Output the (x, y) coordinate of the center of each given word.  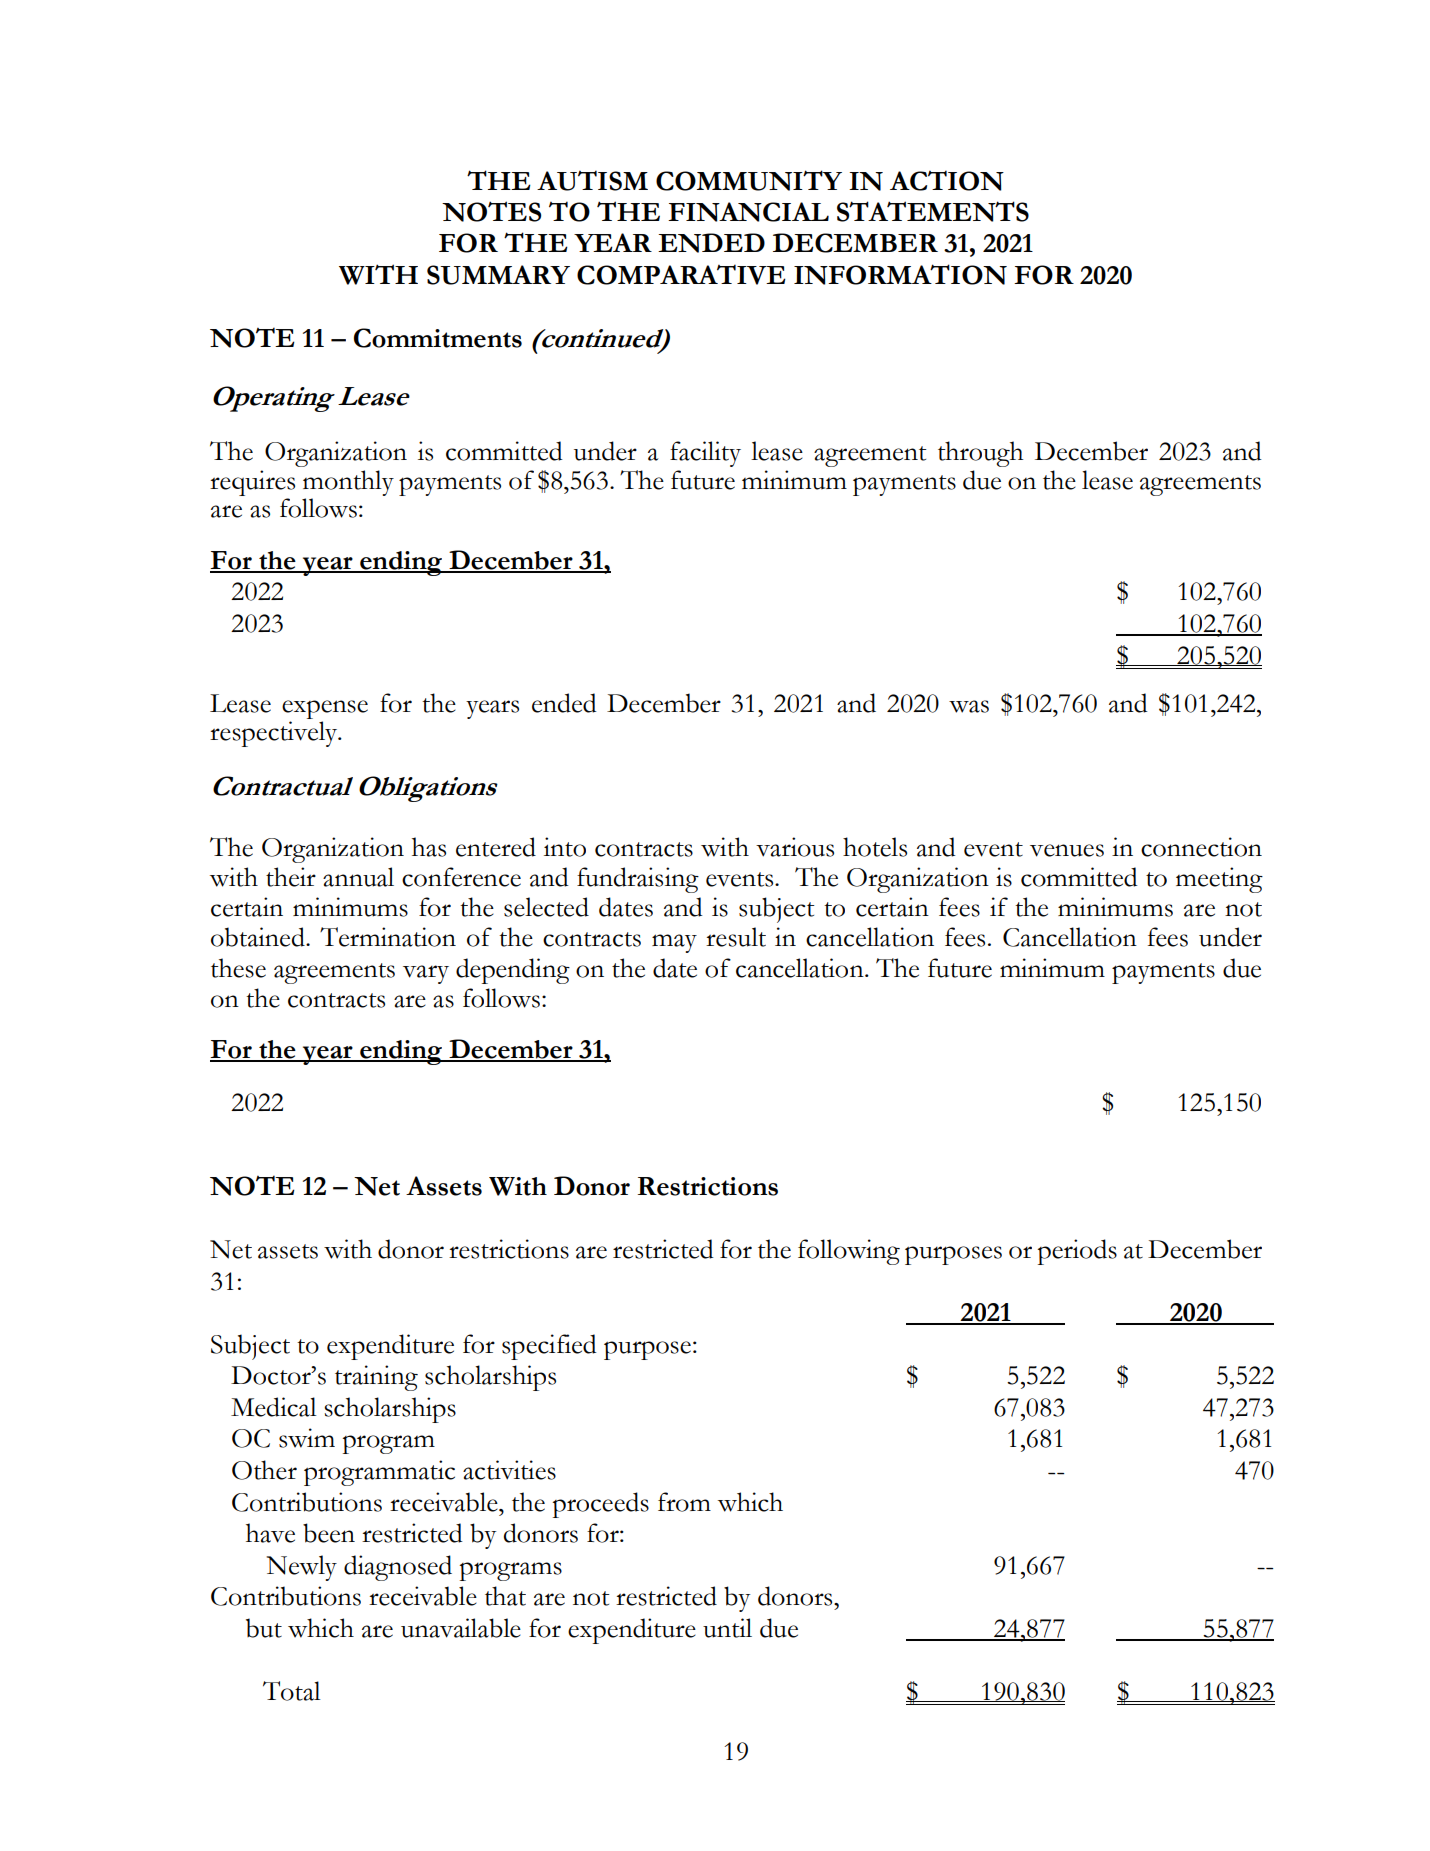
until (727, 1628)
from (684, 1502)
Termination (388, 937)
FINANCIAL (748, 212)
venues (1067, 850)
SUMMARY (498, 275)
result (736, 937)
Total (292, 1691)
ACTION (947, 180)
